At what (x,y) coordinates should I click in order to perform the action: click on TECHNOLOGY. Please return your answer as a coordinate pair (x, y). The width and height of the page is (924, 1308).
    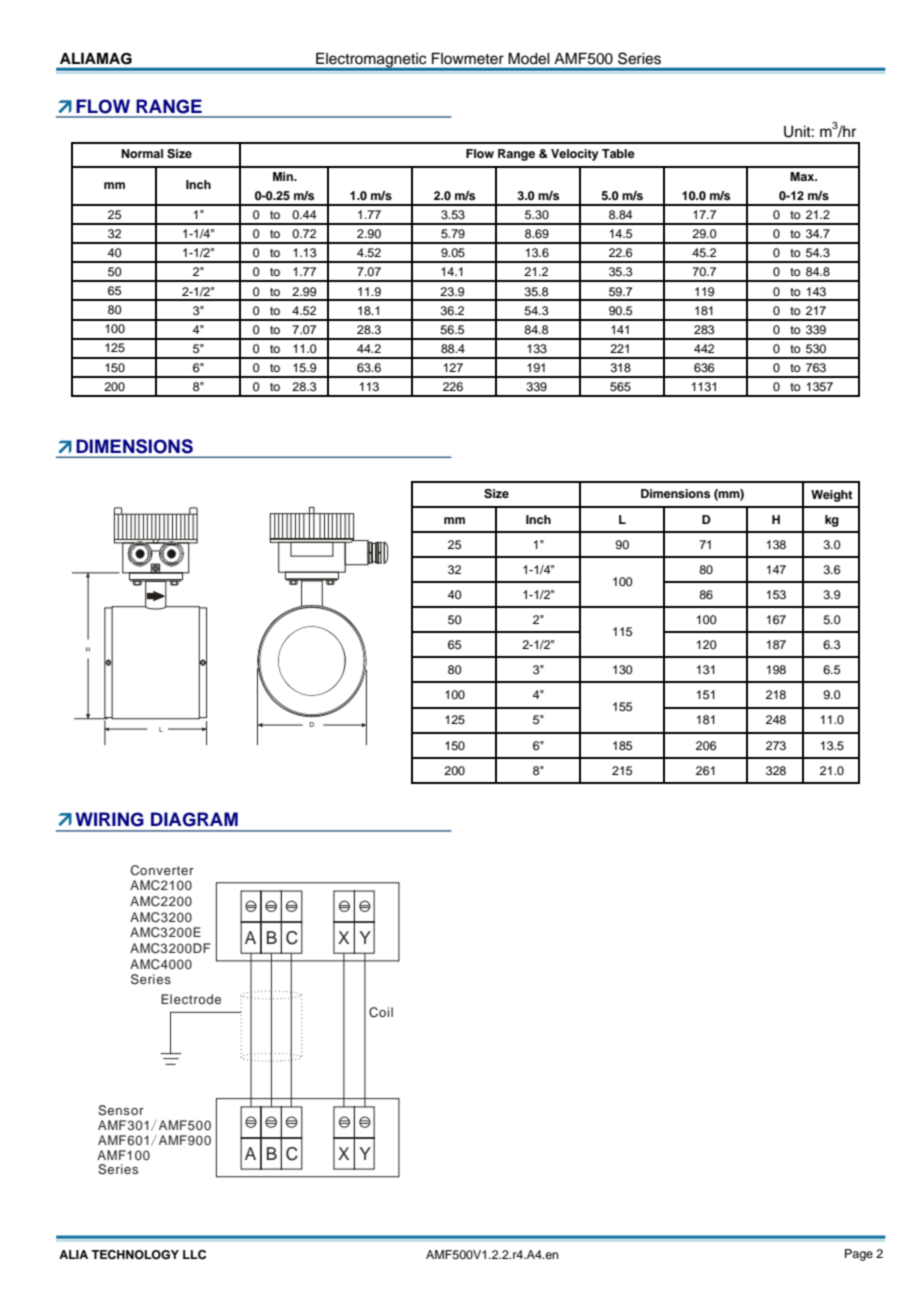
    Looking at the image, I should click on (135, 1255).
